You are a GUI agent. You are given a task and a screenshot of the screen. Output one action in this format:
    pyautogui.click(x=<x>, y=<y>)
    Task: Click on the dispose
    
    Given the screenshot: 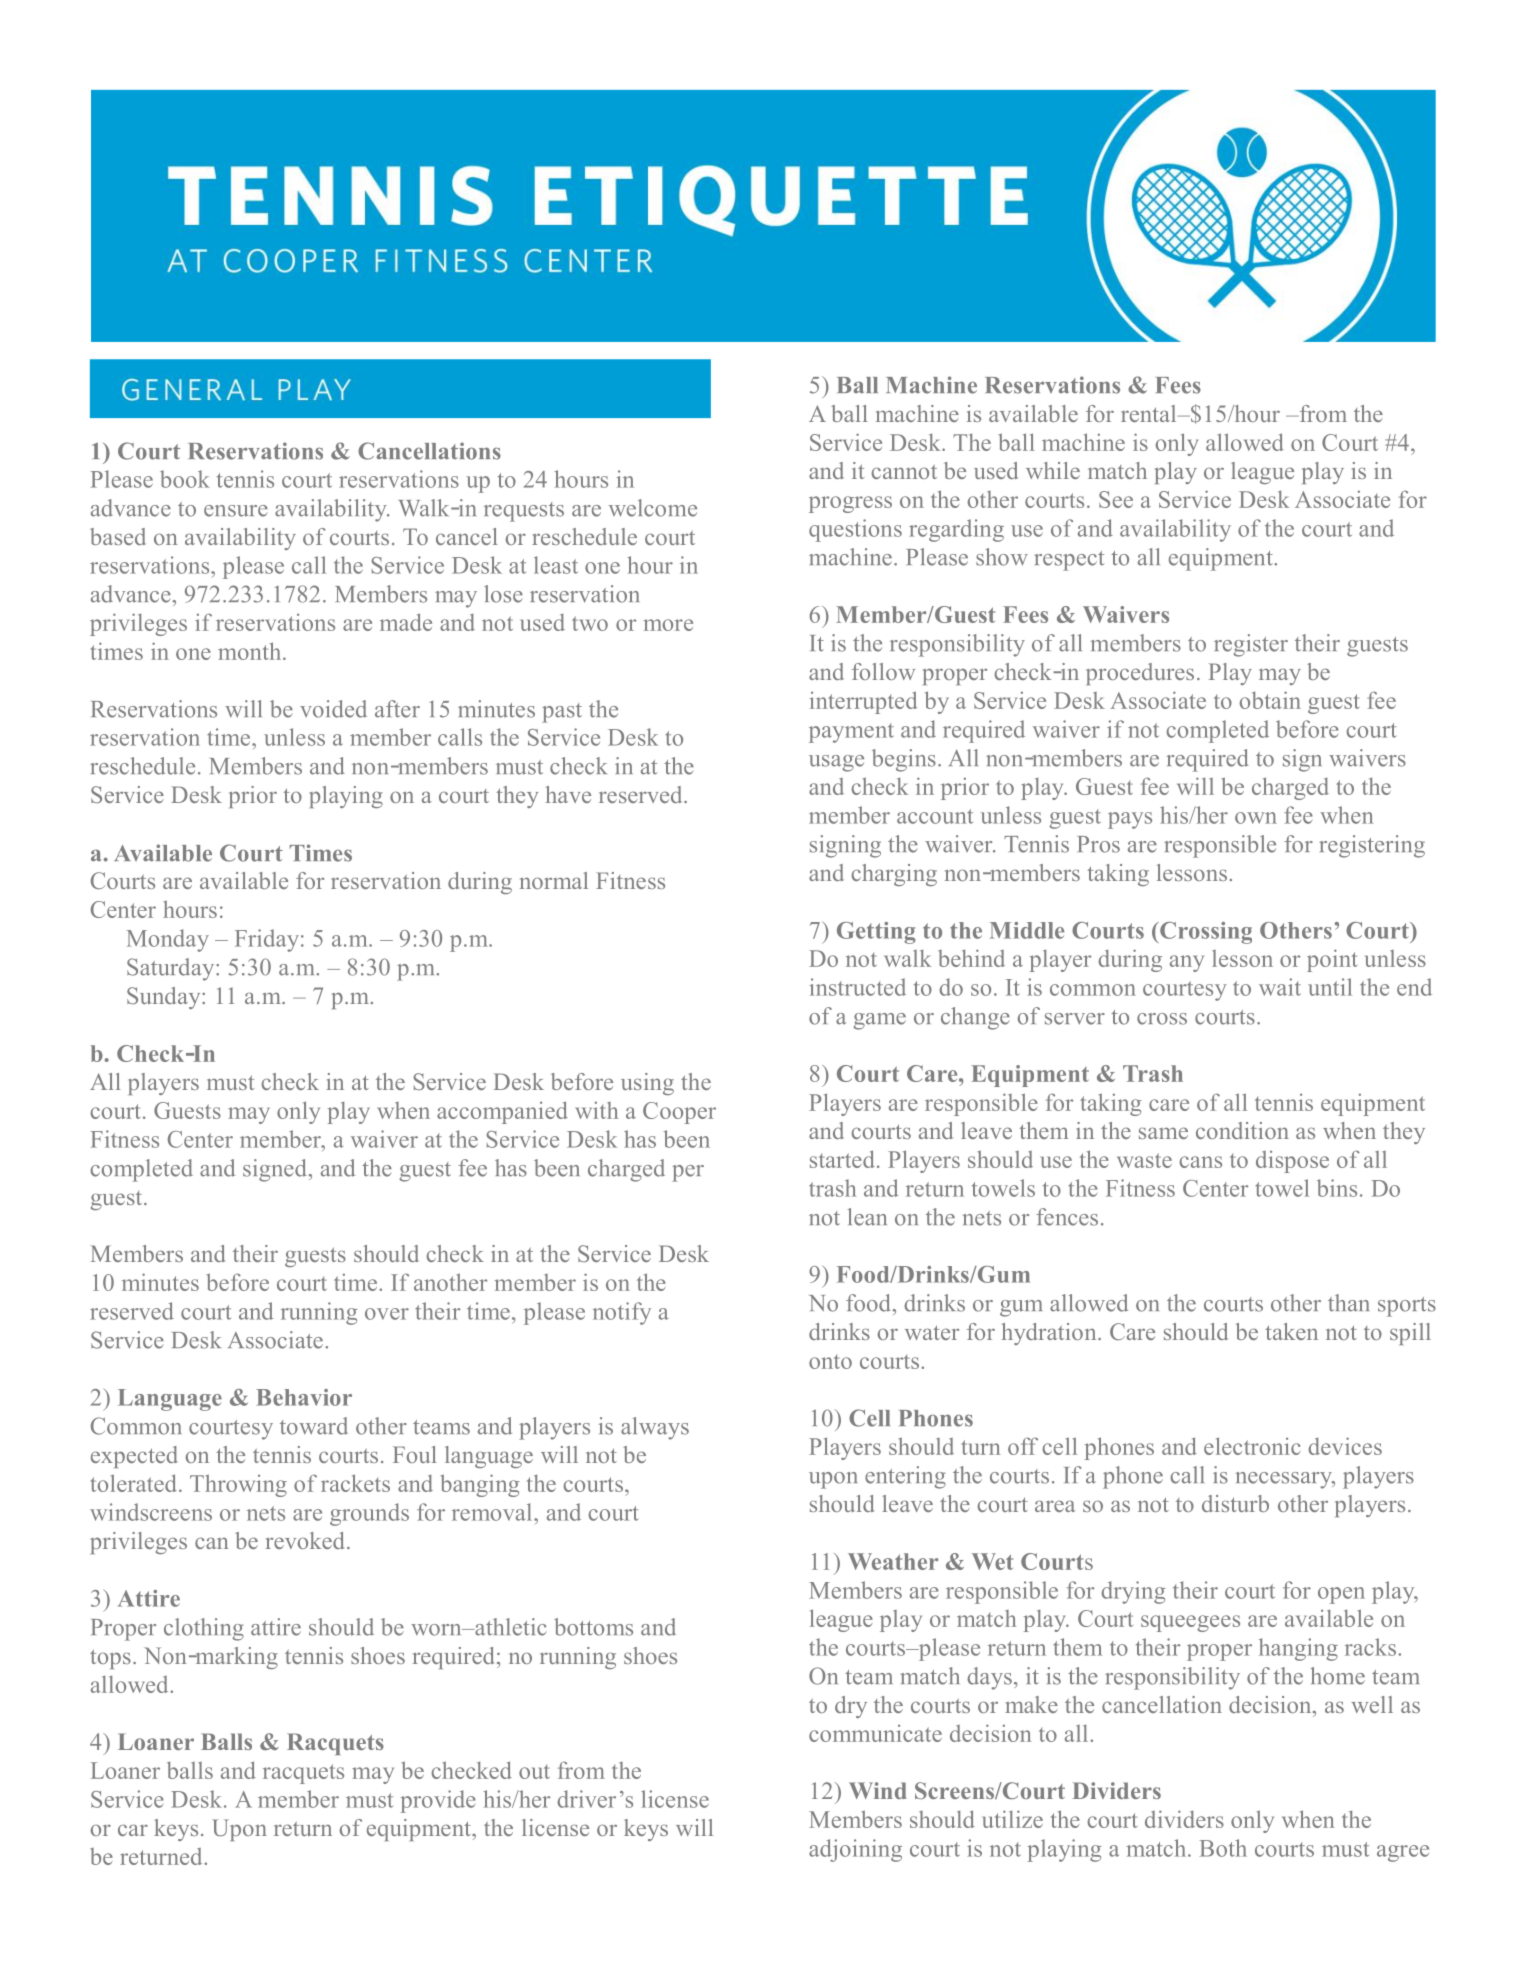 What is the action you would take?
    pyautogui.click(x=1292, y=1162)
